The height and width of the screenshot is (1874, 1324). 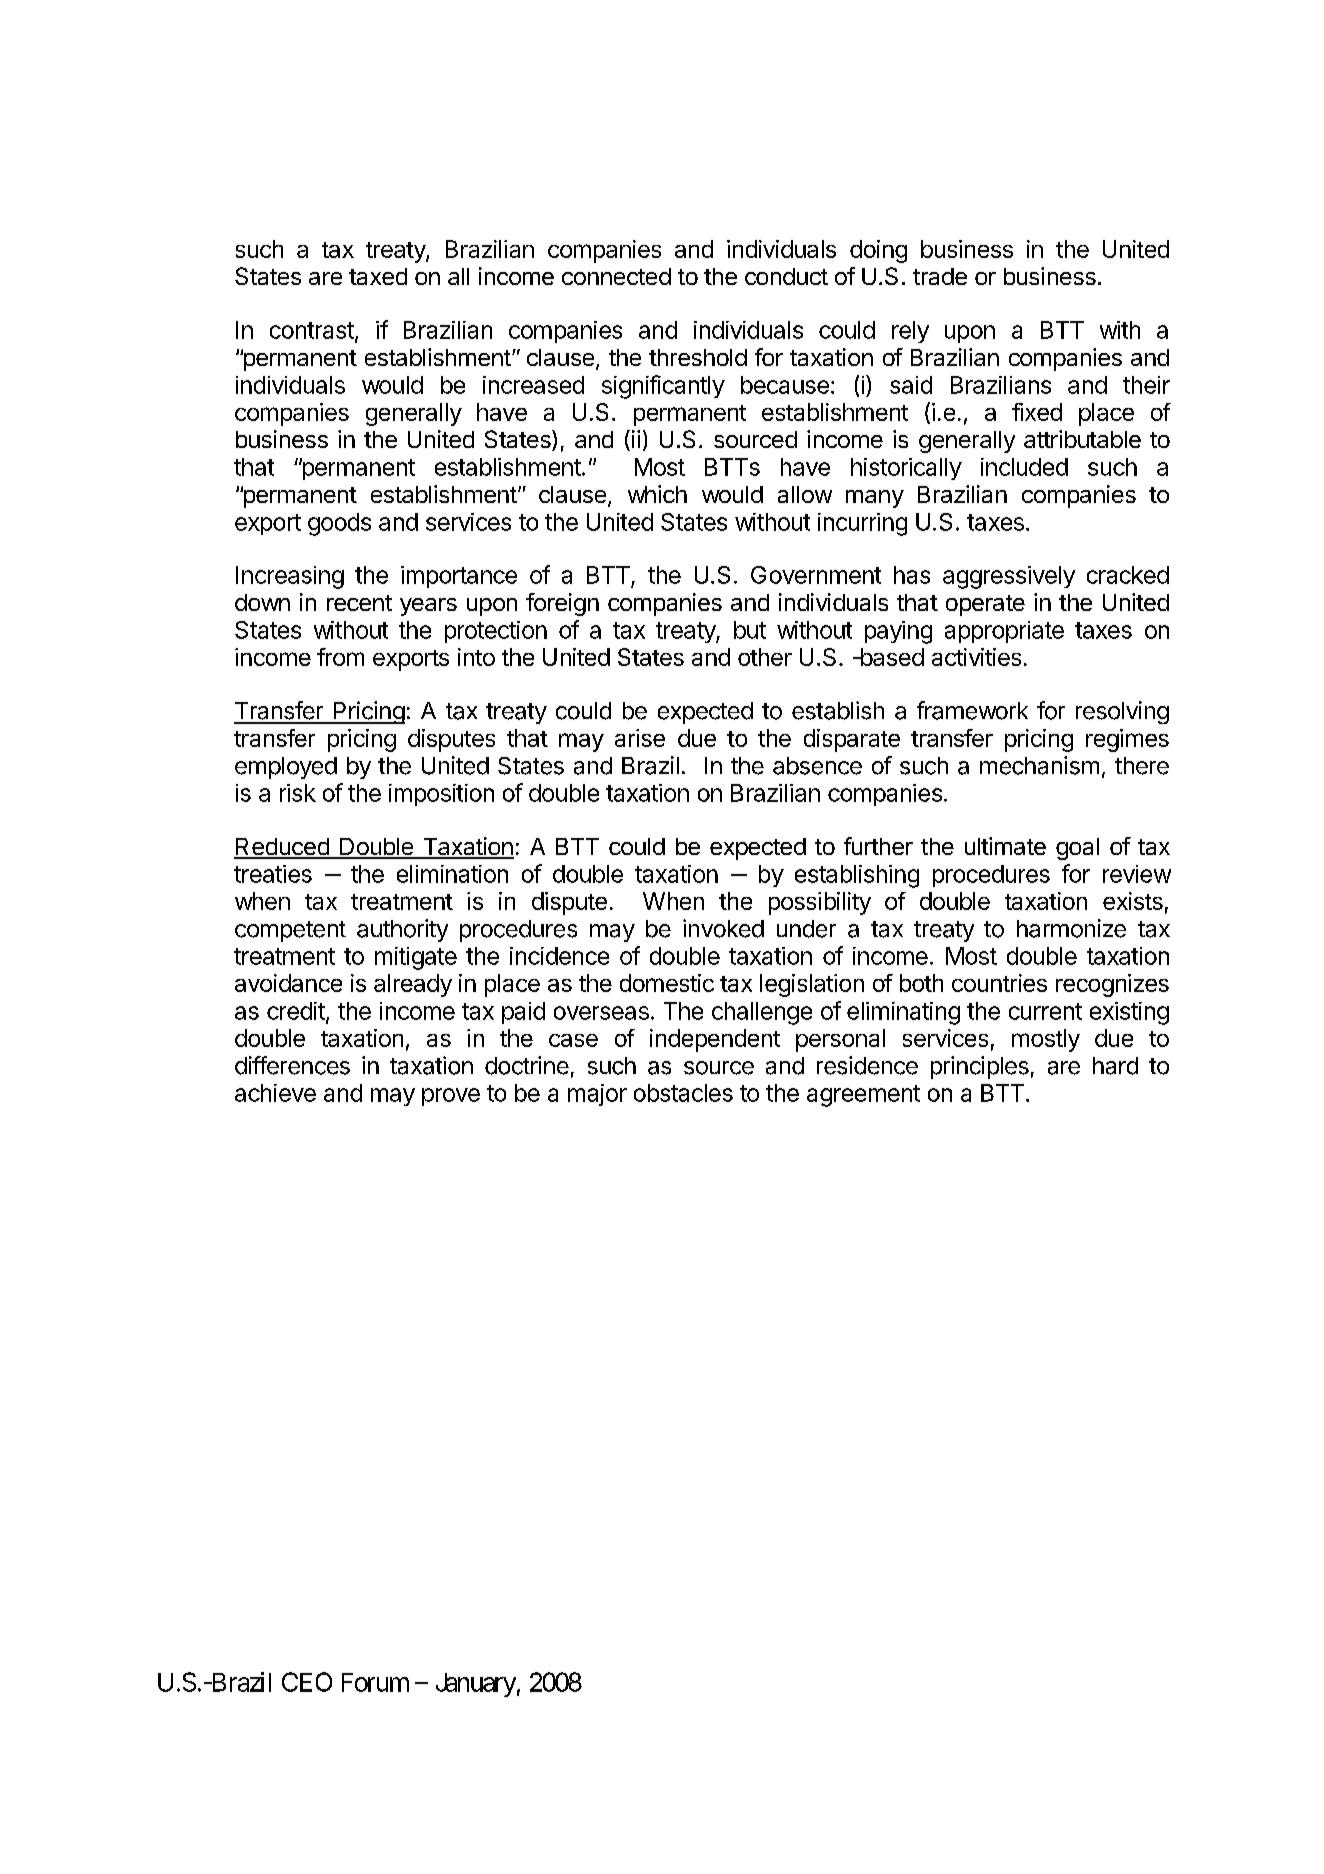 What do you see at coordinates (667, 983) in the screenshot?
I see `domestic` at bounding box center [667, 983].
